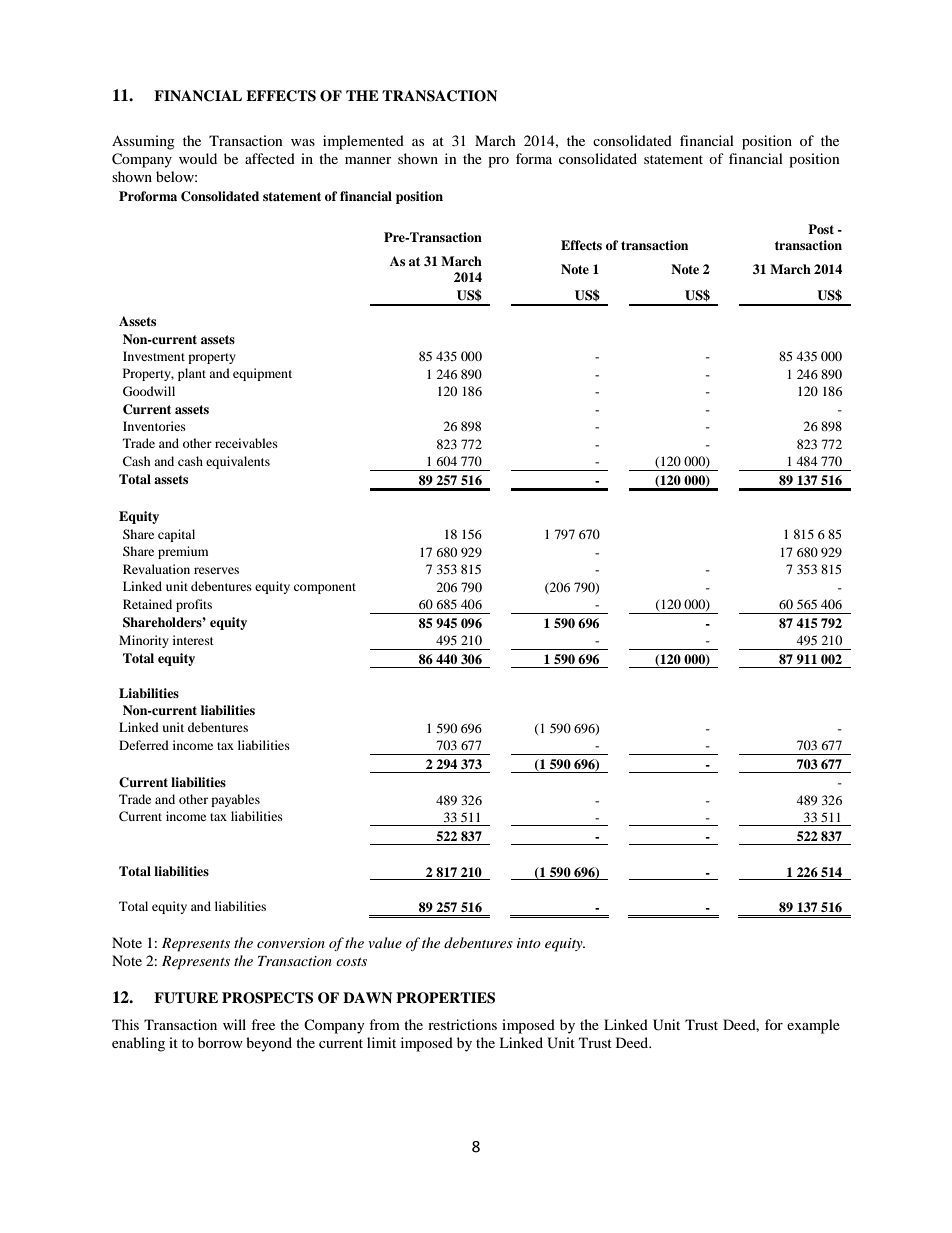  I want to click on manner, so click(368, 160).
